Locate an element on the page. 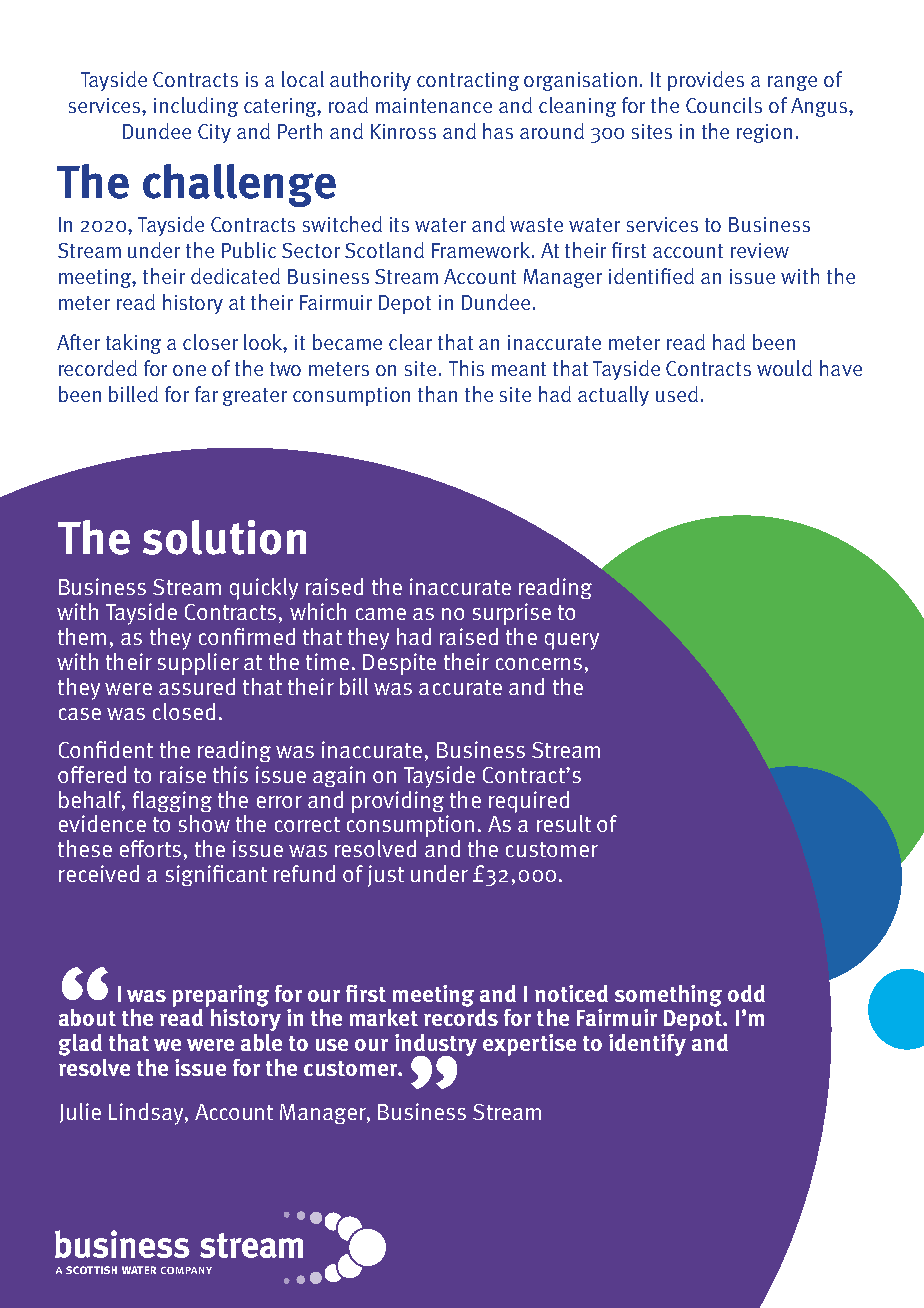 Image resolution: width=924 pixels, height=1308 pixels. quickly is located at coordinates (264, 589).
